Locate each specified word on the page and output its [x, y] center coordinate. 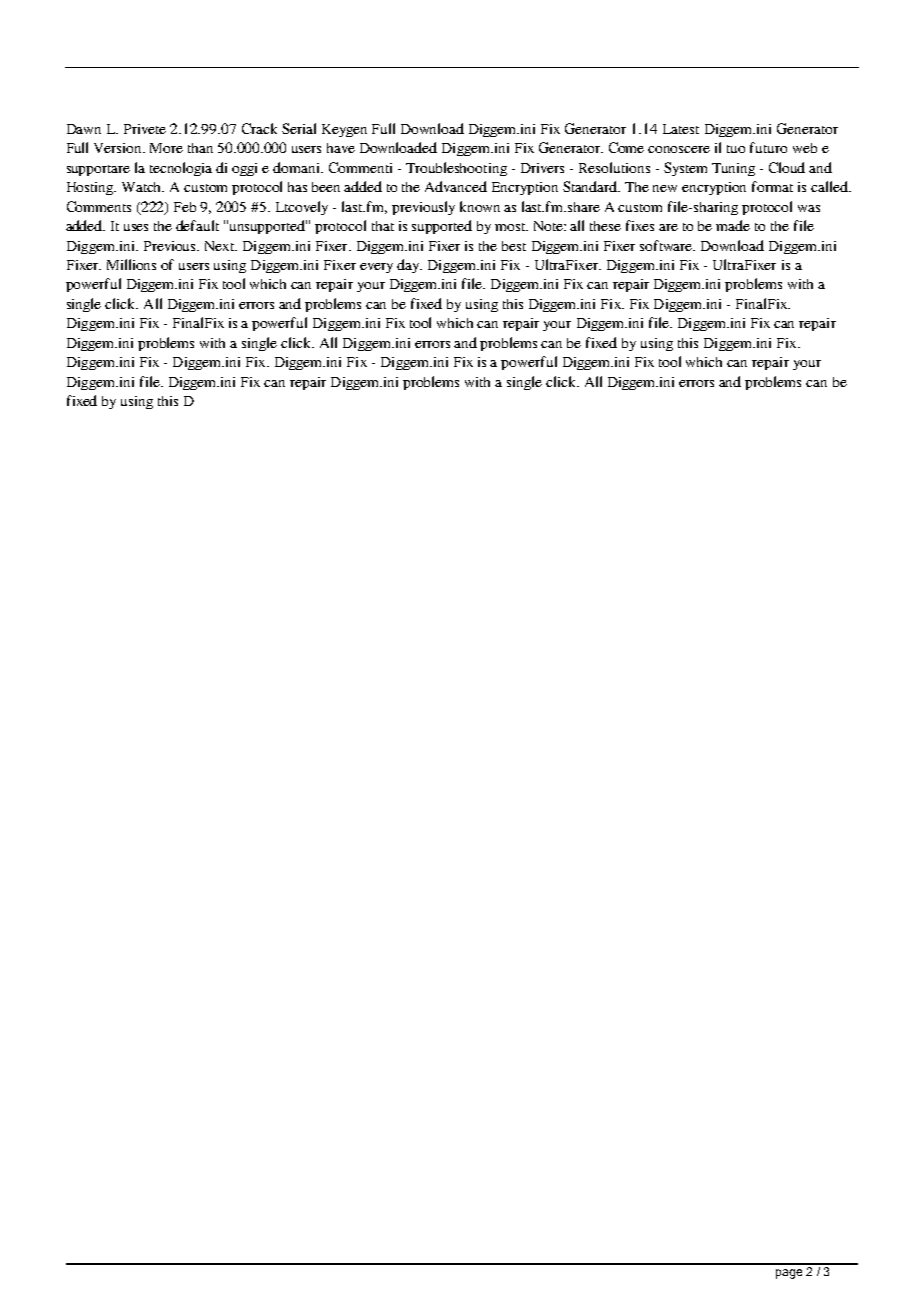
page [789, 1274]
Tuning [733, 169]
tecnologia [181, 169]
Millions [131, 264]
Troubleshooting [456, 169]
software [667, 245]
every [376, 268]
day [409, 266]
